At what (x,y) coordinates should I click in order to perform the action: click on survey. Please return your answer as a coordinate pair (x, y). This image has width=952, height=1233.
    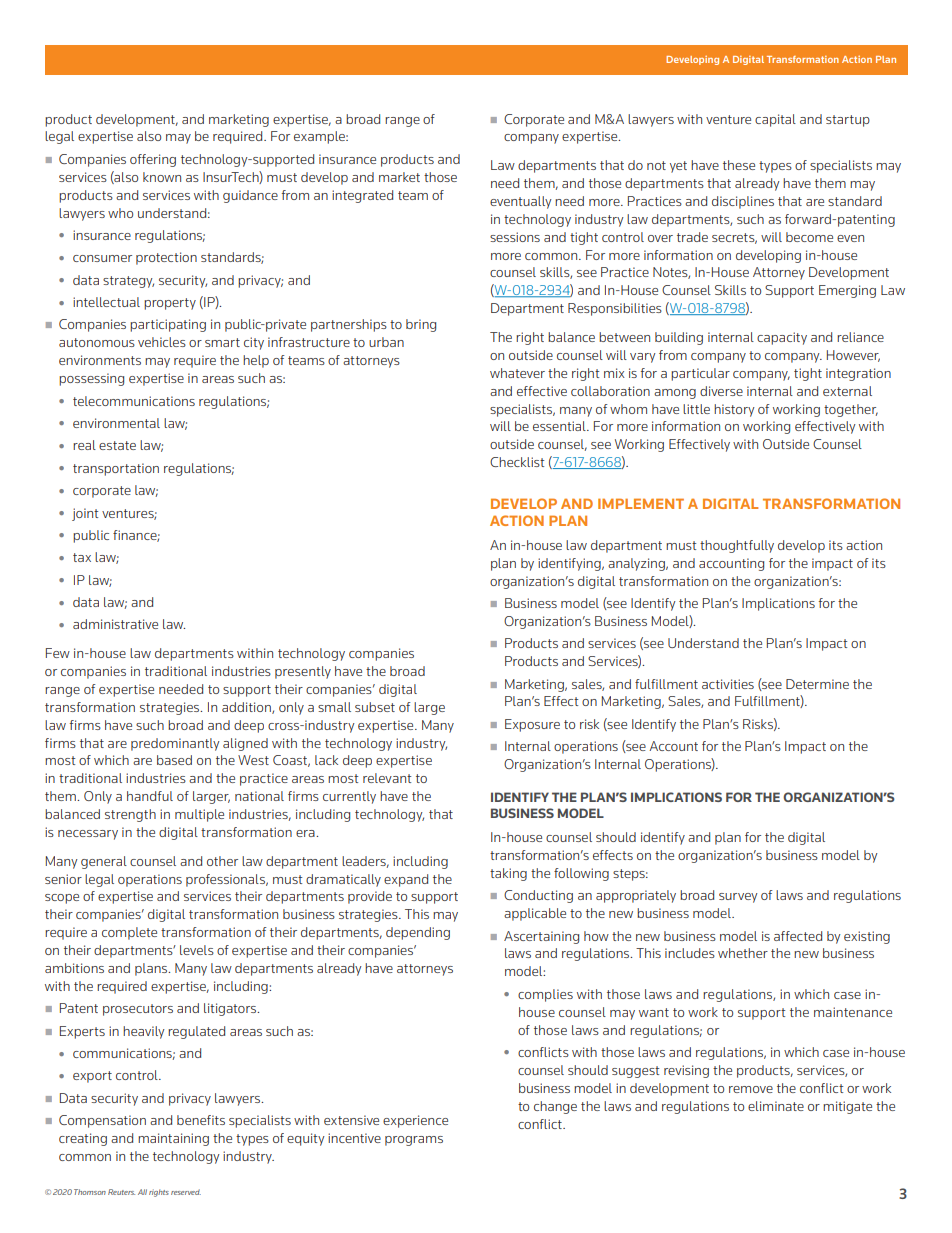
    Looking at the image, I should click on (738, 898).
